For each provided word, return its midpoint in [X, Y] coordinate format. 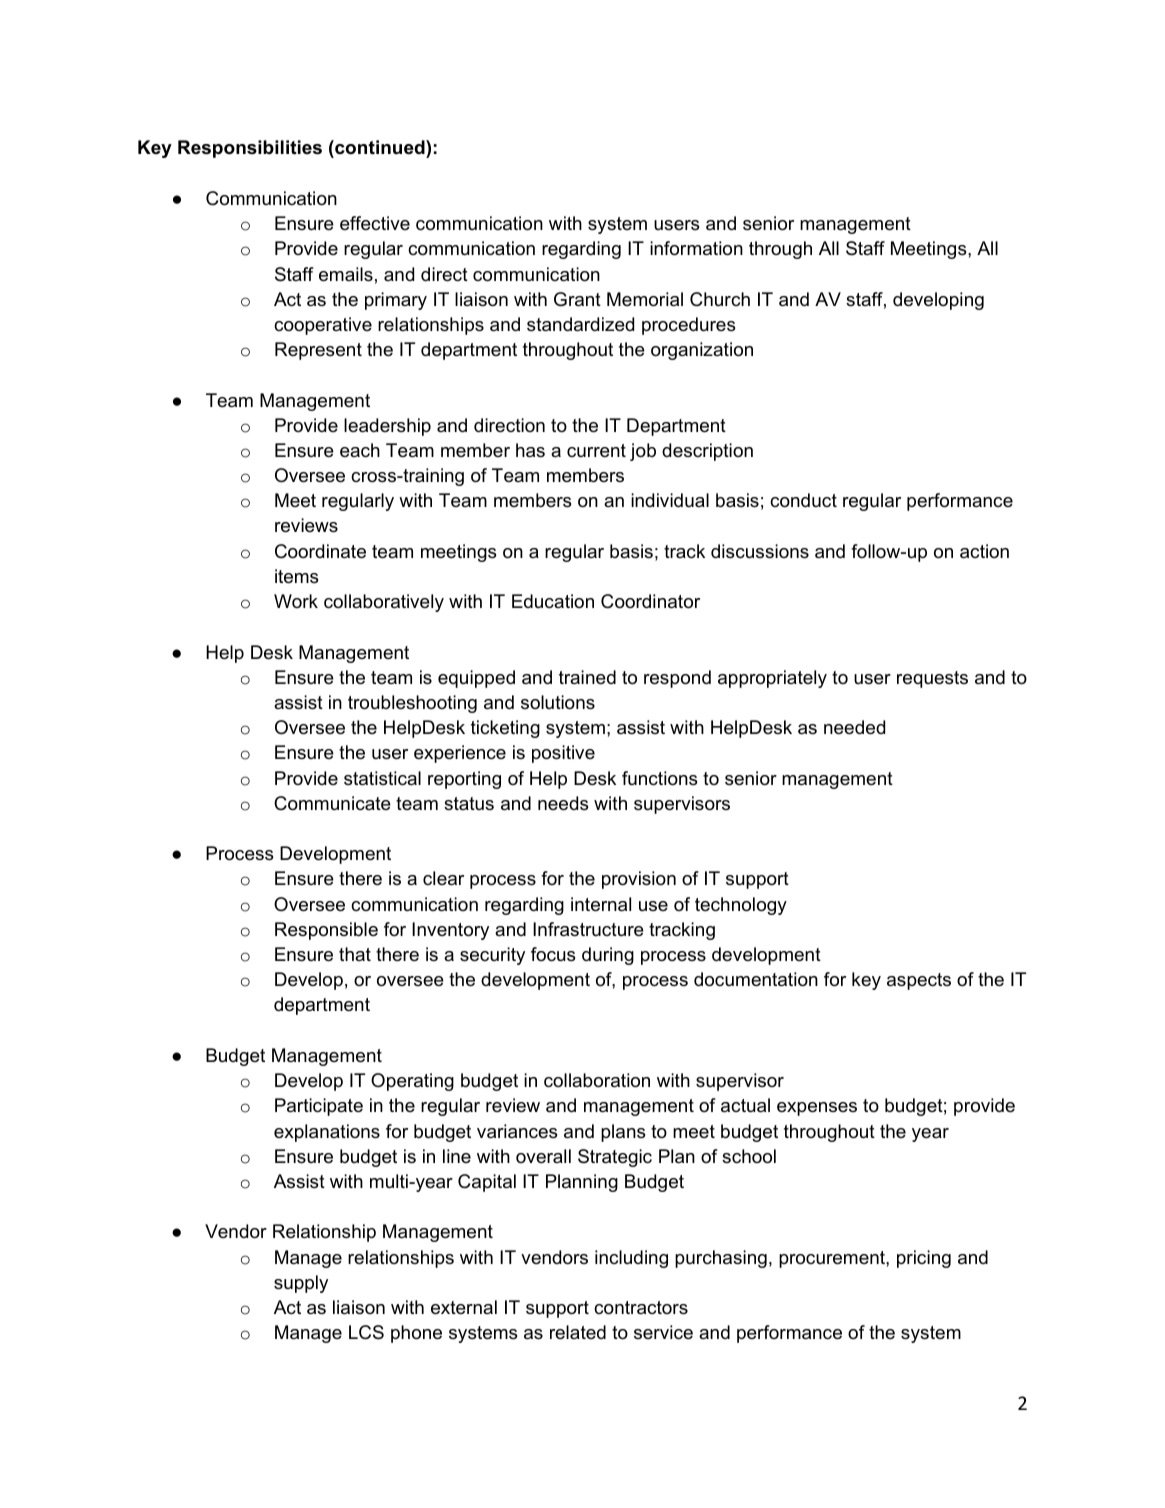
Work [296, 601]
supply [301, 1284]
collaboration [597, 1080]
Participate [319, 1107]
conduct [803, 500]
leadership [387, 427]
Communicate [332, 803]
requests [932, 679]
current [596, 450]
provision [639, 880]
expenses [817, 1109]
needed [854, 727]
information [696, 248]
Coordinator [650, 601]
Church [720, 299]
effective [375, 223]
